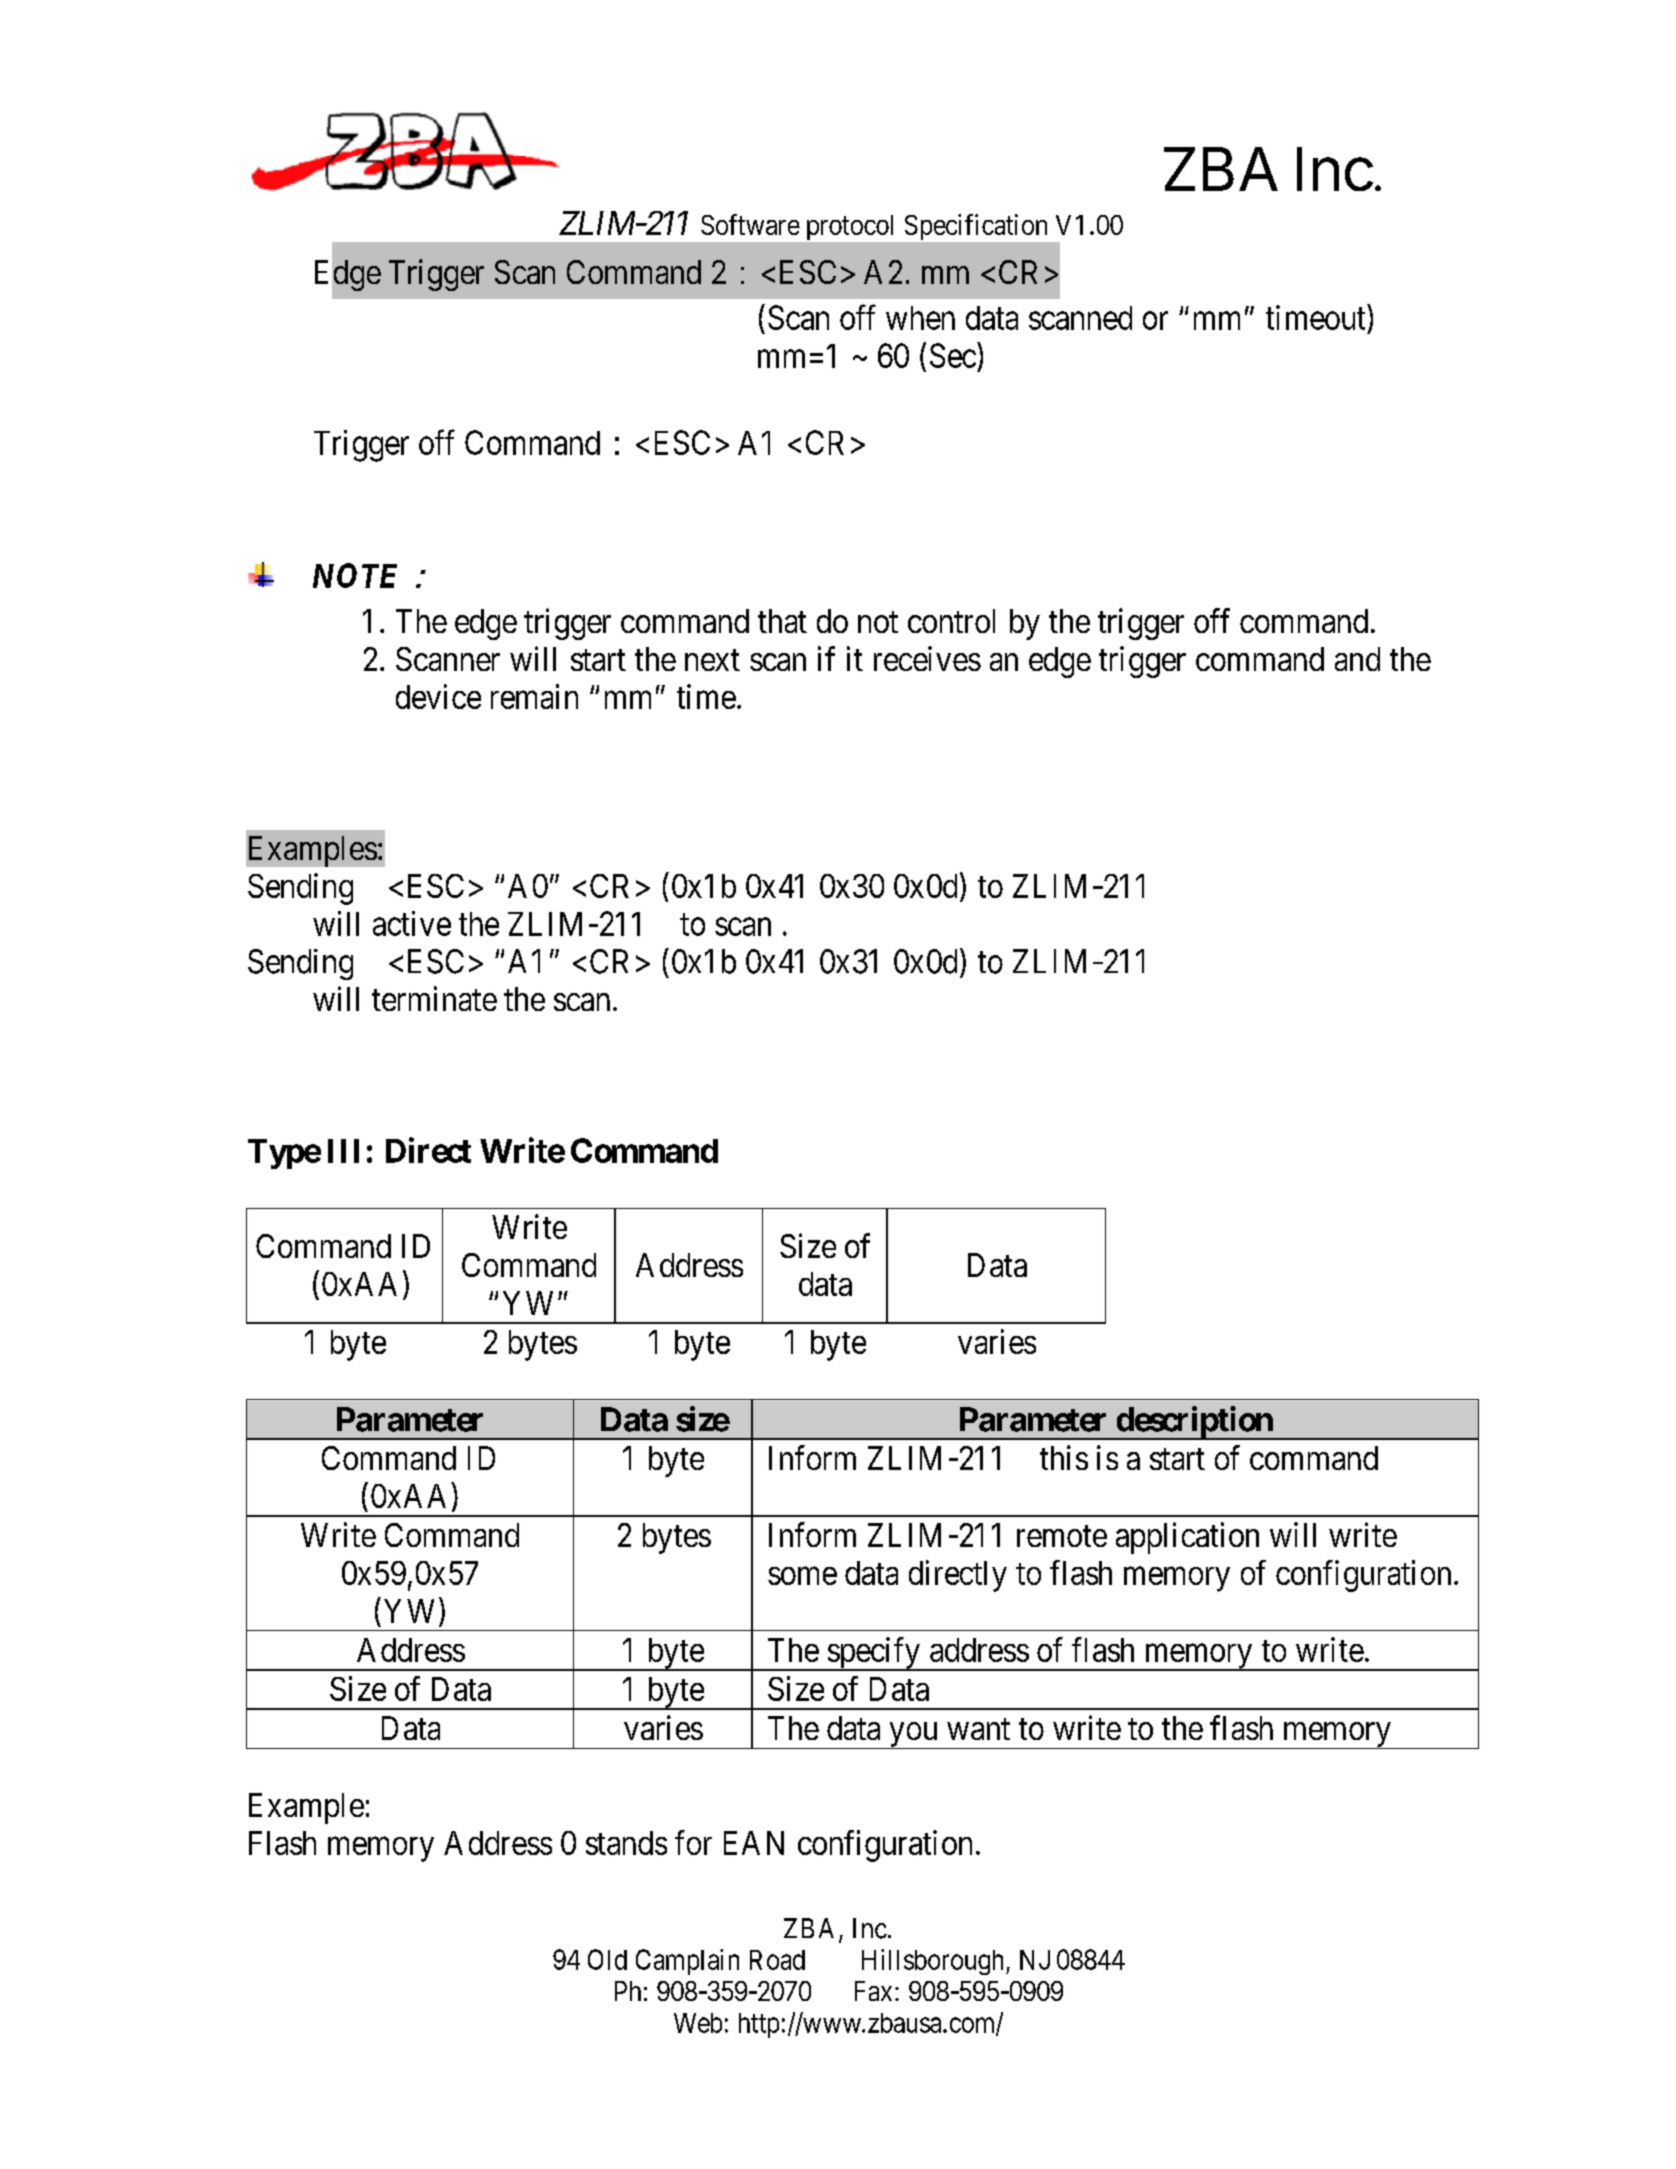  What do you see at coordinates (412, 923) in the screenshot?
I see `active` at bounding box center [412, 923].
